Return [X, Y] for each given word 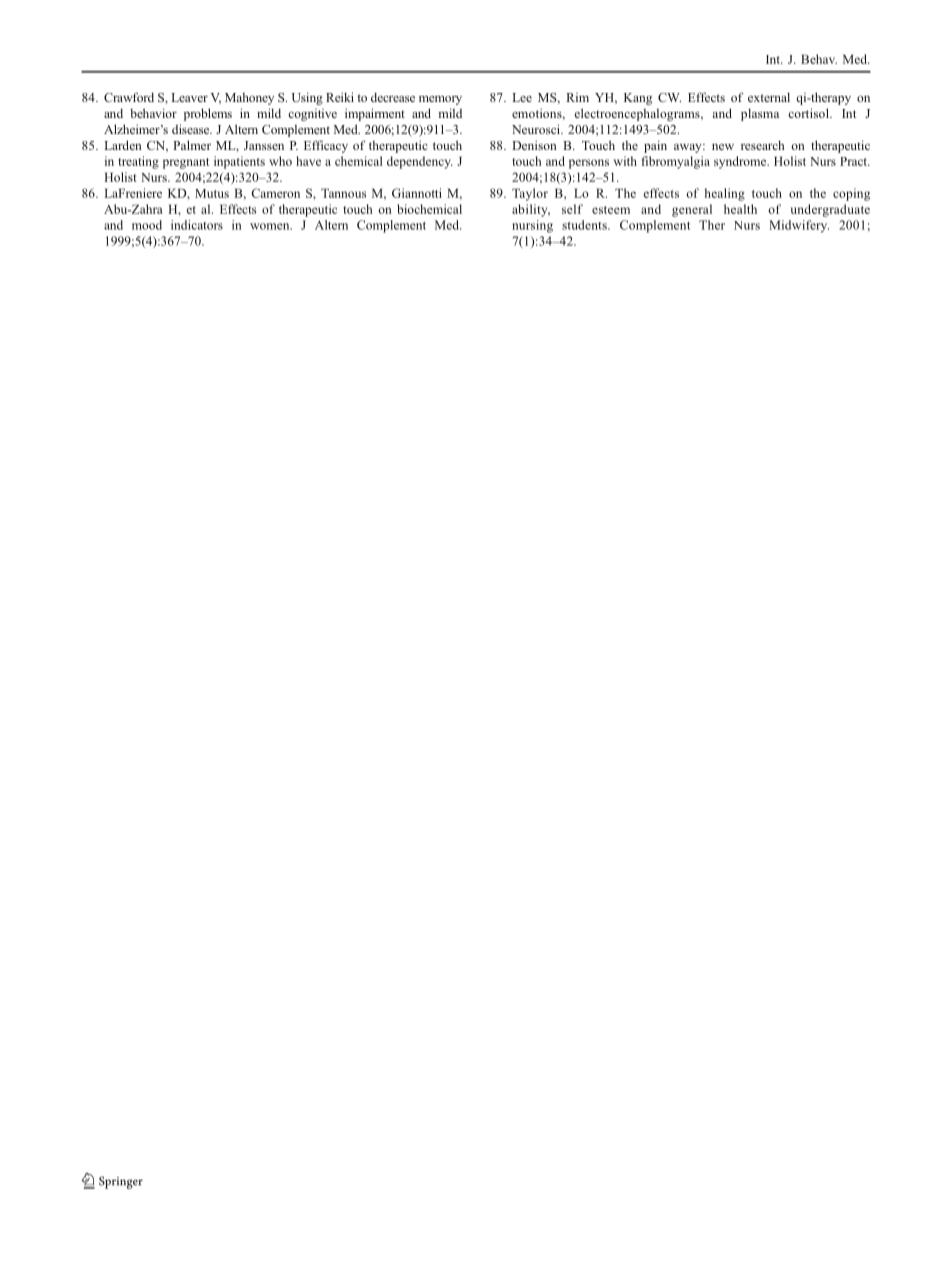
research [762, 145]
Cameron [275, 193]
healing [725, 194]
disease [192, 129]
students [585, 225]
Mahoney [249, 99]
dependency [420, 162]
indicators [197, 225]
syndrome [741, 162]
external [769, 97]
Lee [522, 97]
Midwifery [799, 226]
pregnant [186, 163]
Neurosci [537, 129]
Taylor [530, 194]
